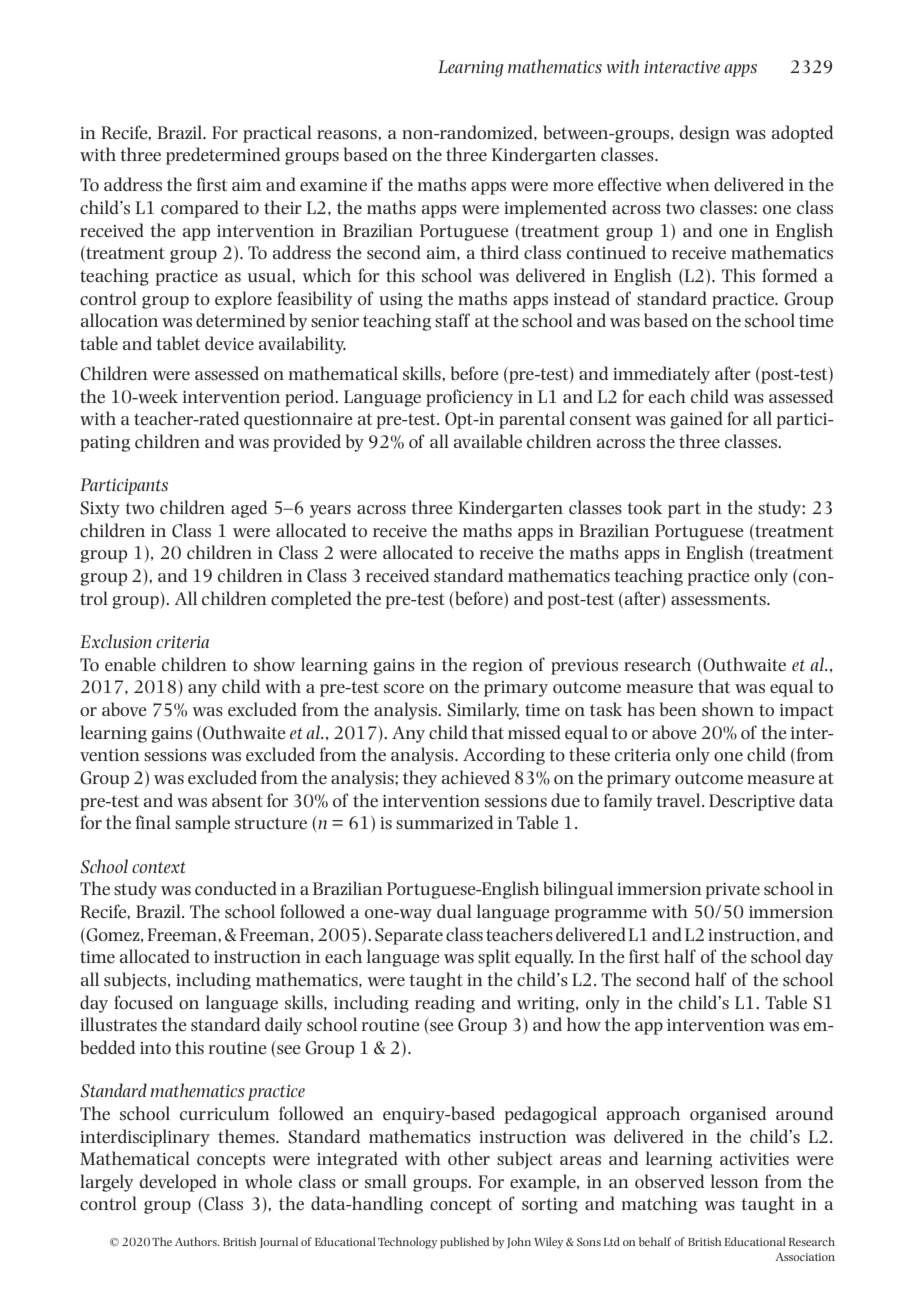 This image has width=914, height=1316. Describe the element at coordinates (197, 1241) in the image. I see `Authors` at that location.
